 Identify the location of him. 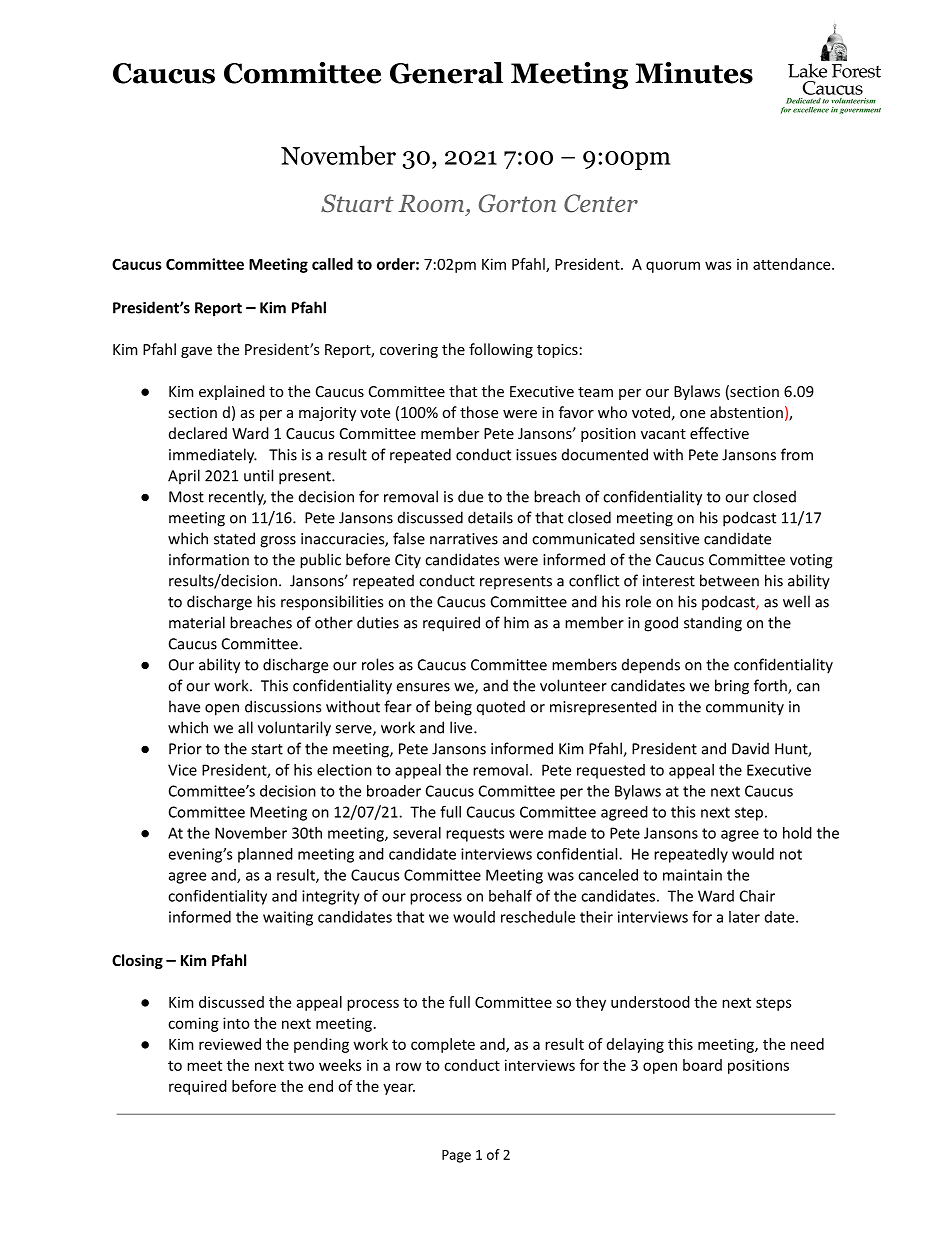
(516, 622).
